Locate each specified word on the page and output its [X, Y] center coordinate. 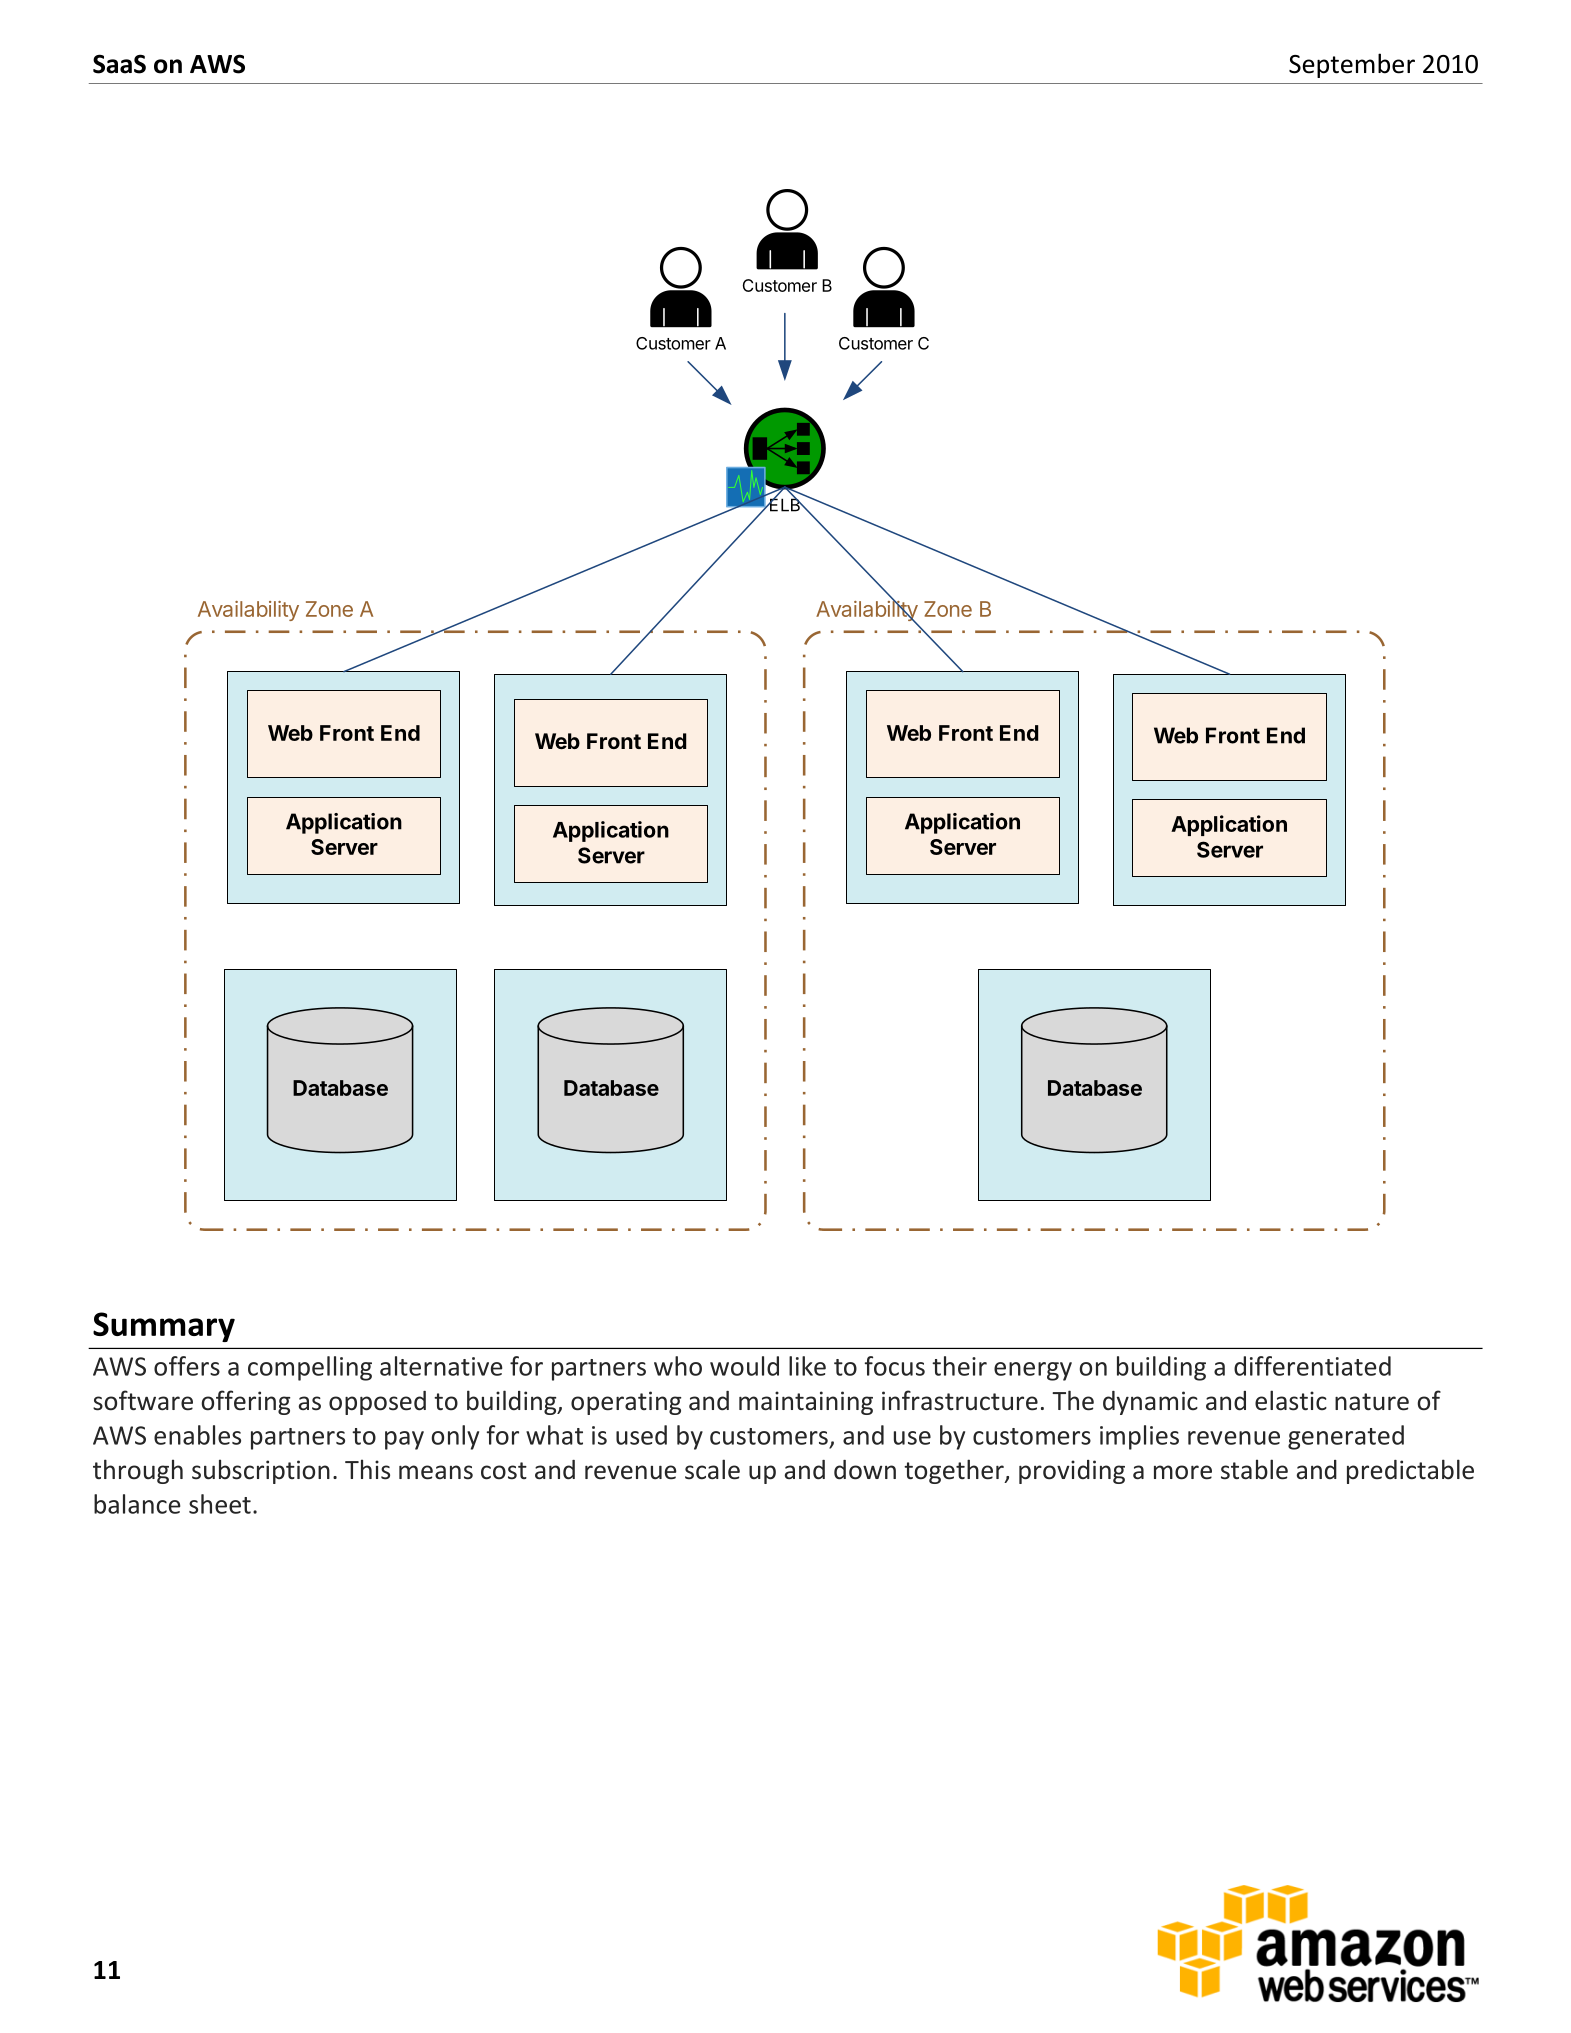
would [744, 1366]
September [1352, 65]
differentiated [1312, 1366]
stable [1254, 1469]
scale [712, 1469]
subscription [261, 1471]
